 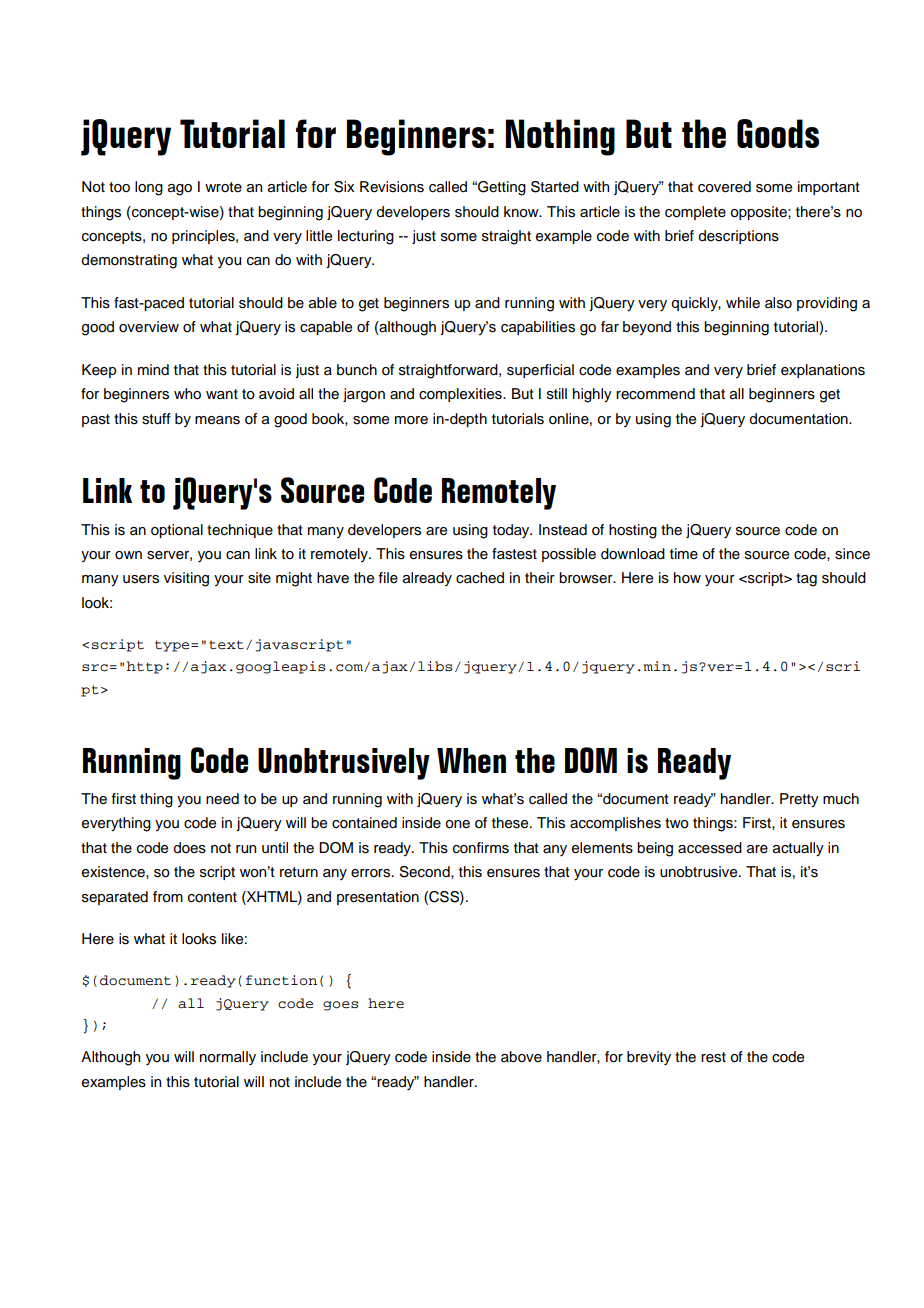 What do you see at coordinates (480, 578) in the screenshot?
I see `cached` at bounding box center [480, 578].
